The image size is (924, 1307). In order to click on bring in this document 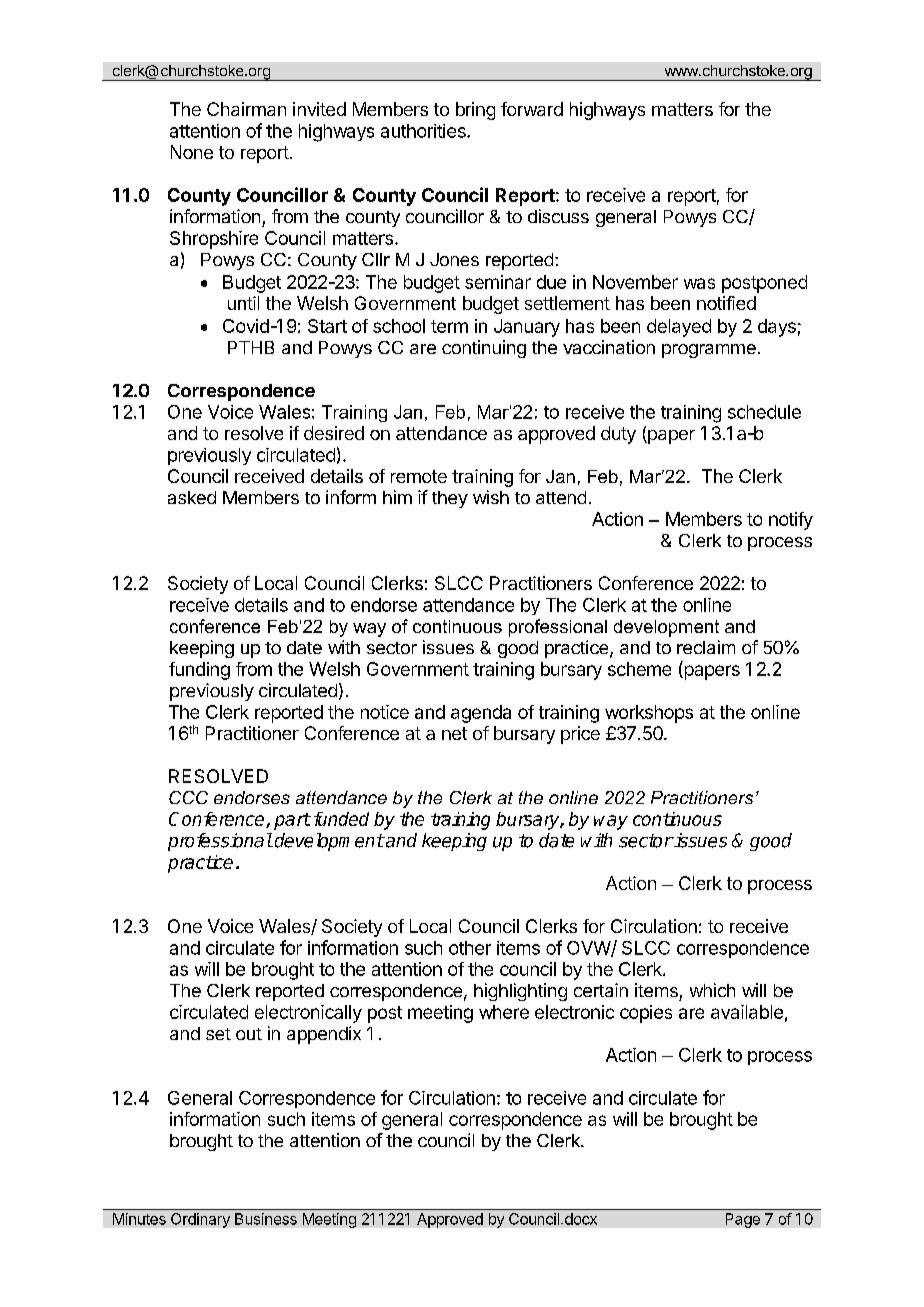, I will do `click(475, 111)`.
